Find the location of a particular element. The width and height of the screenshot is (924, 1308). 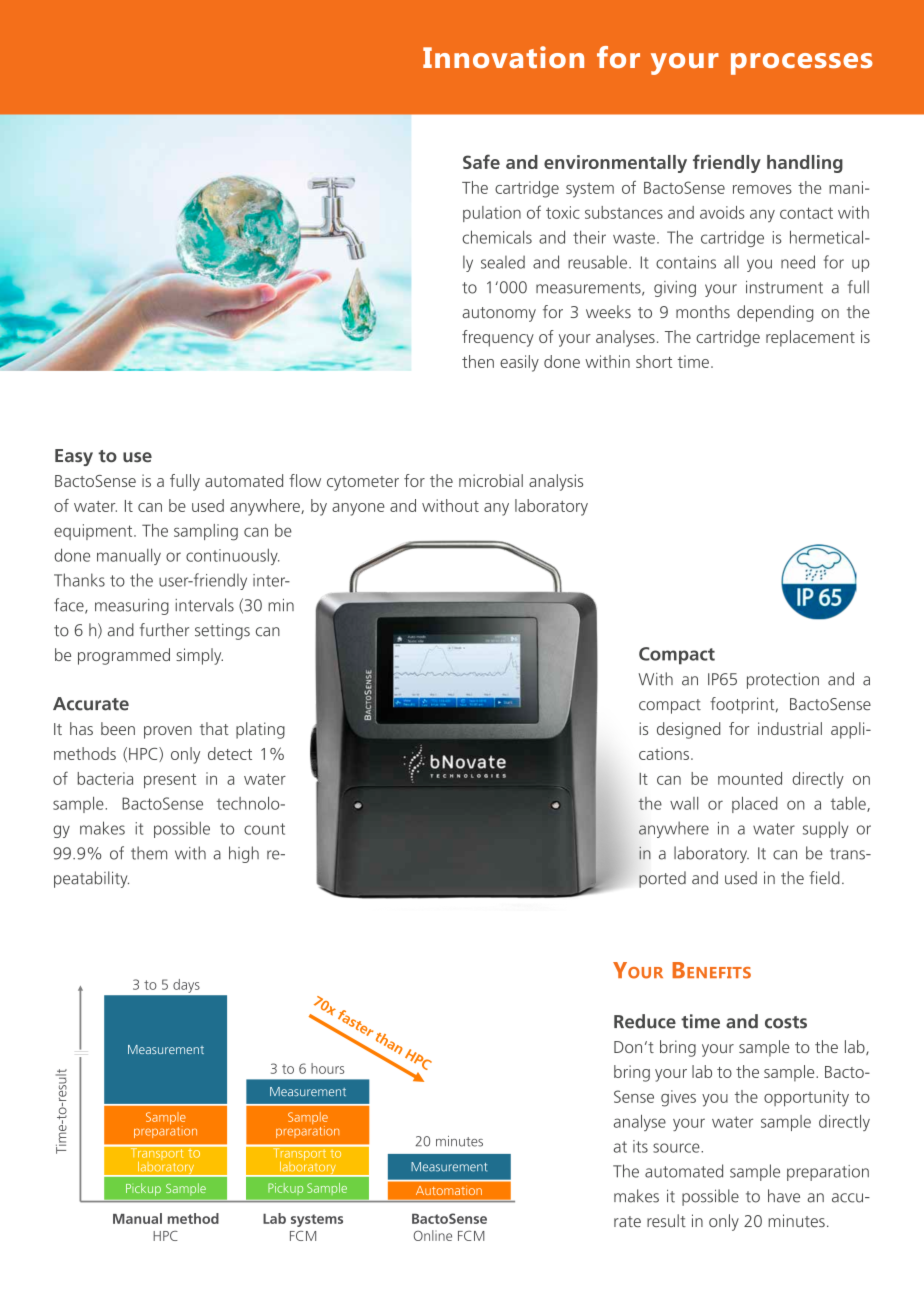

Safe is located at coordinates (481, 161).
